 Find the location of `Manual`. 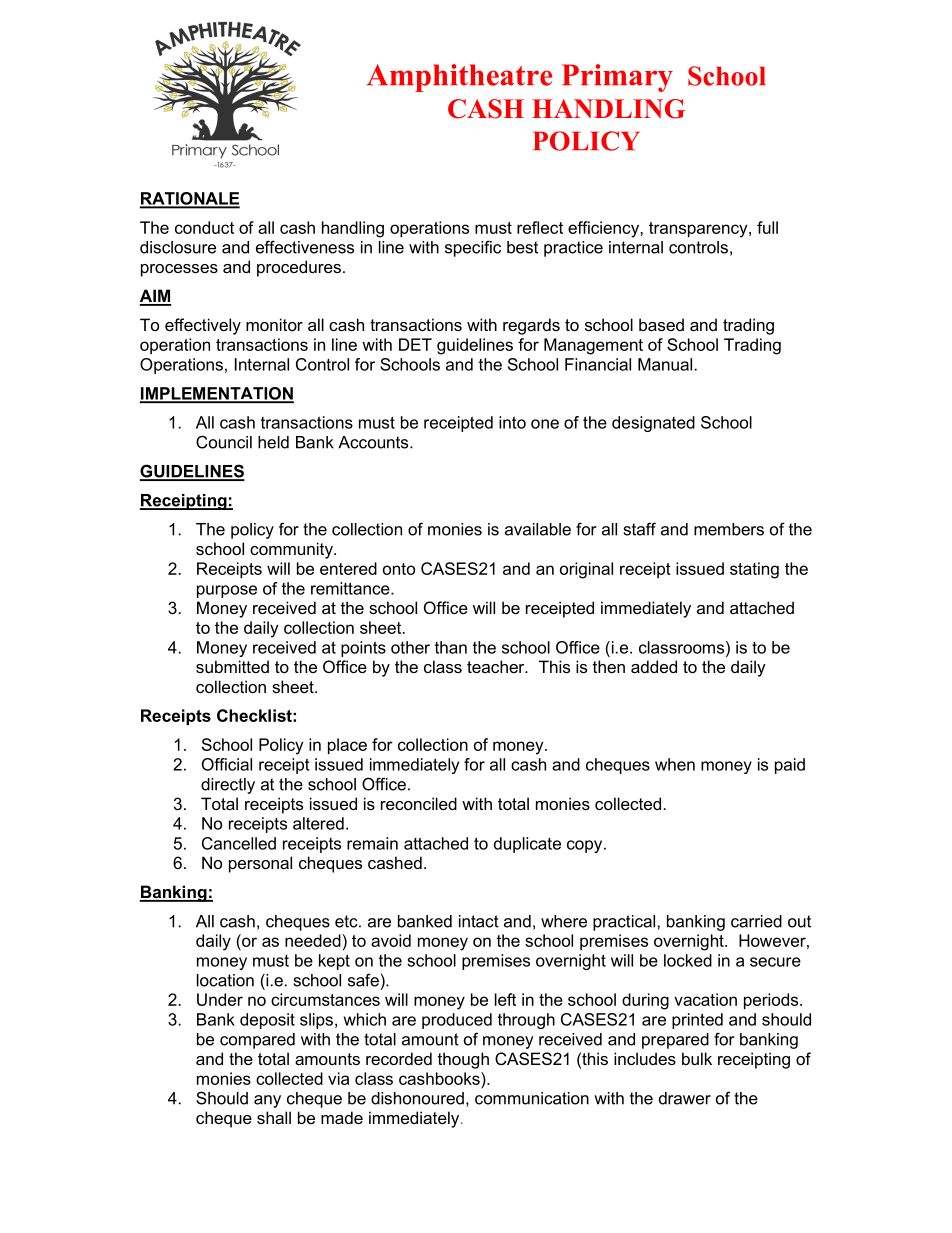

Manual is located at coordinates (665, 364).
